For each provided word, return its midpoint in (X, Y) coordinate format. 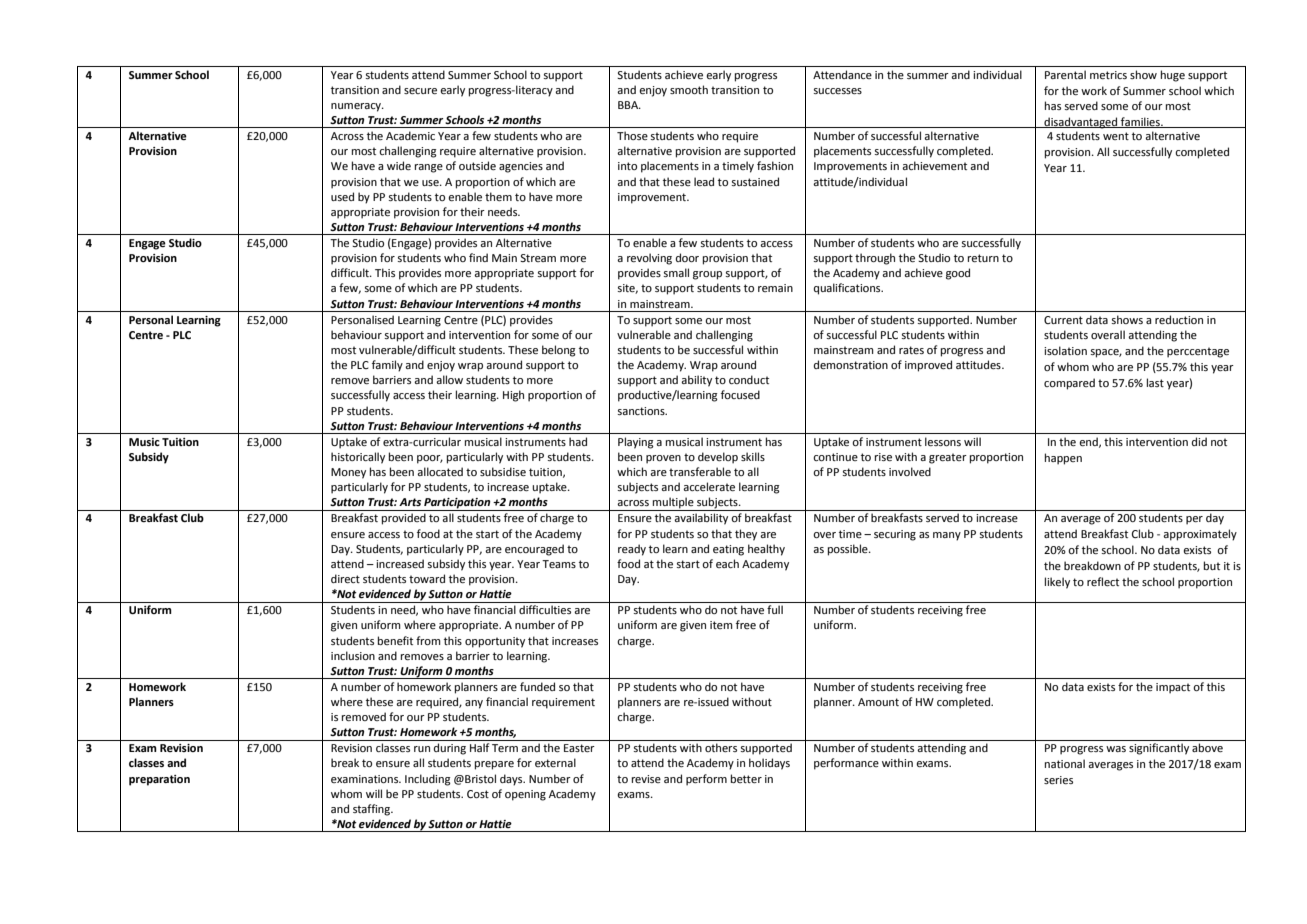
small (676, 272)
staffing (372, 810)
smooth (689, 89)
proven (663, 459)
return (983, 258)
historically (358, 458)
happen (1063, 459)
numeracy (357, 107)
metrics (1108, 75)
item (721, 625)
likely (1057, 583)
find (478, 257)
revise (646, 779)
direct (345, 578)
